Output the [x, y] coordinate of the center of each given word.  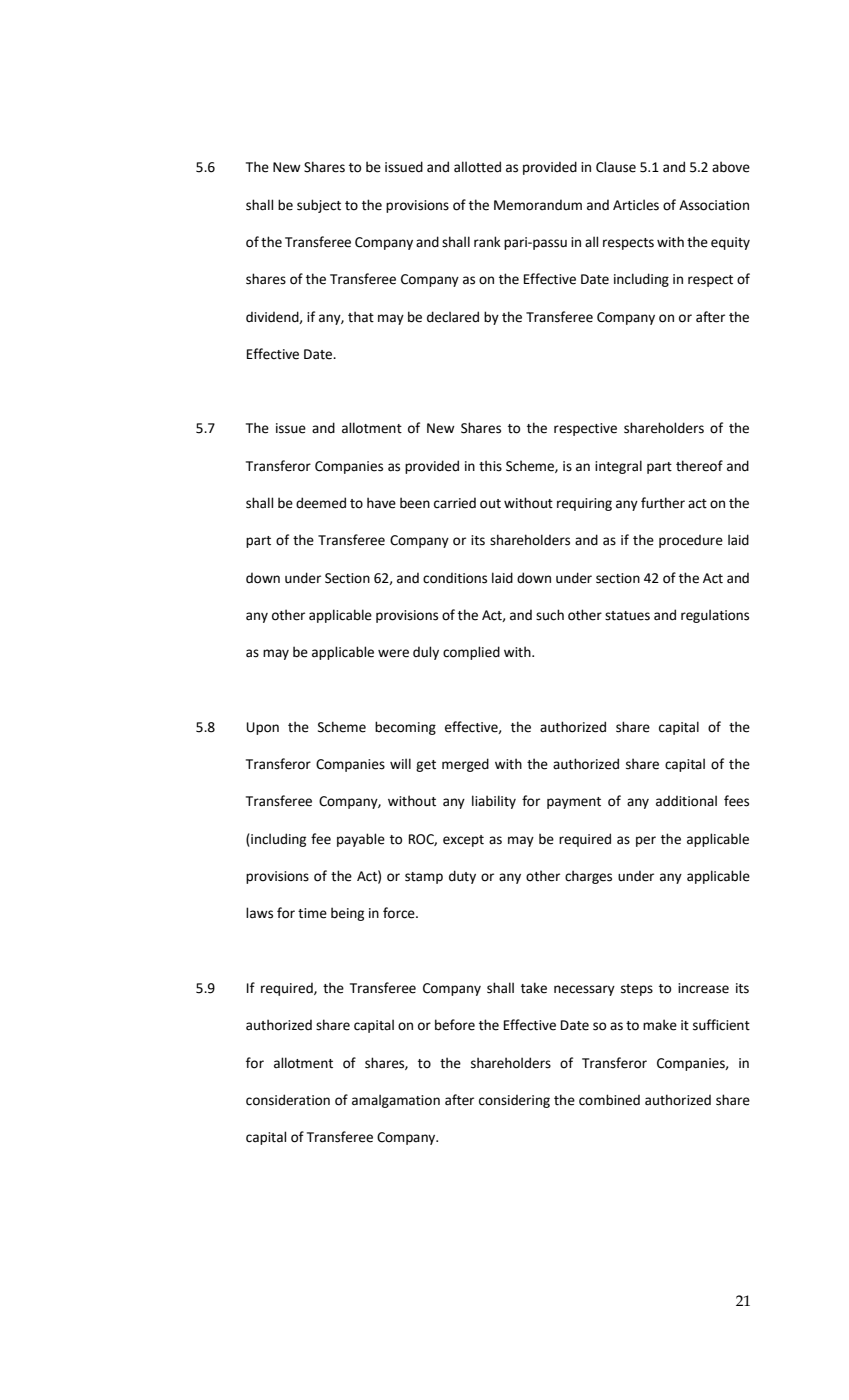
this [490, 466]
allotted [477, 167]
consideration [288, 1100]
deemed [321, 503]
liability [494, 802]
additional [686, 801]
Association [714, 205]
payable [361, 840]
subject [319, 206]
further [663, 503]
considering [514, 1101]
